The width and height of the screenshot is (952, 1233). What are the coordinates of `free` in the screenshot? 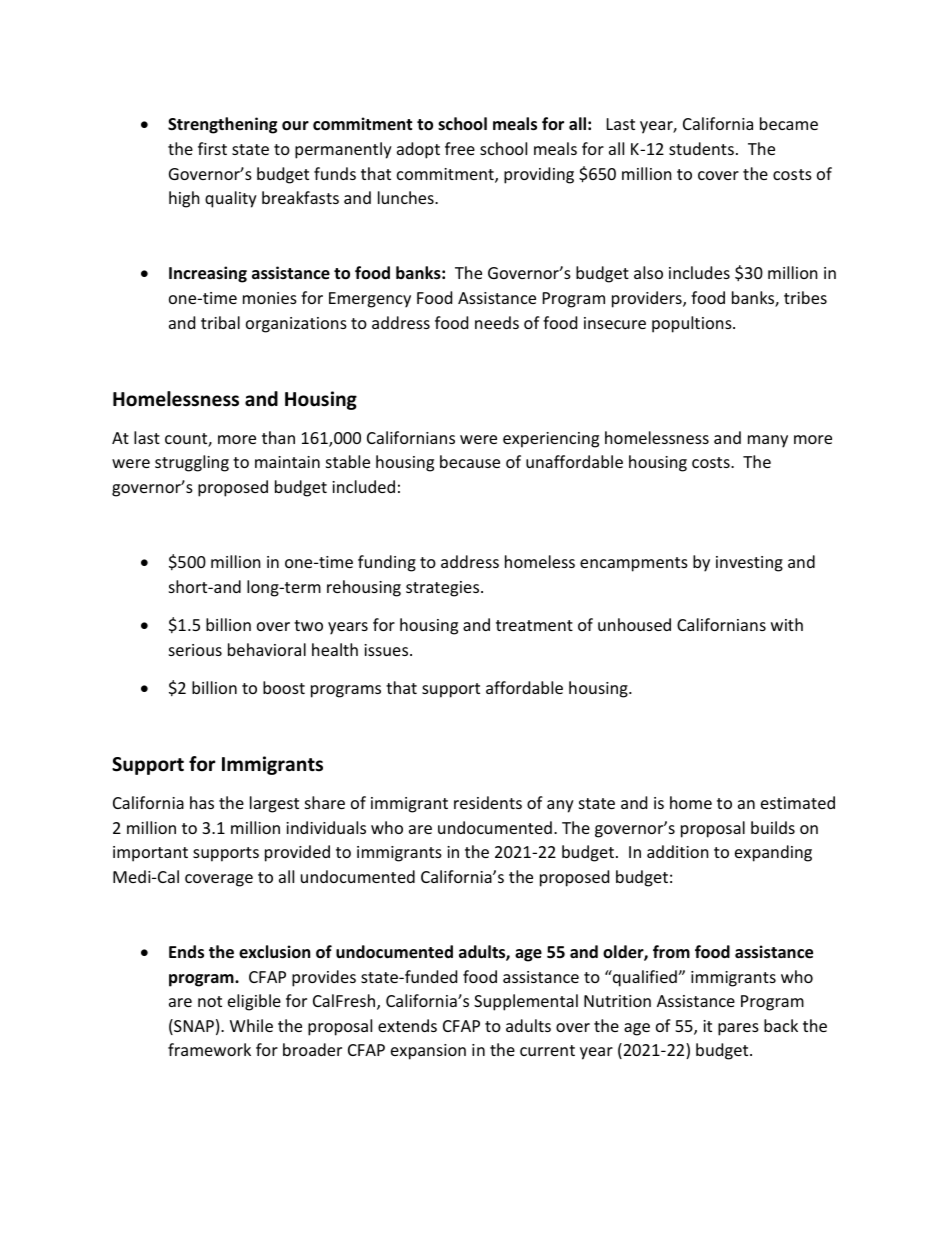 It's located at (460, 148).
